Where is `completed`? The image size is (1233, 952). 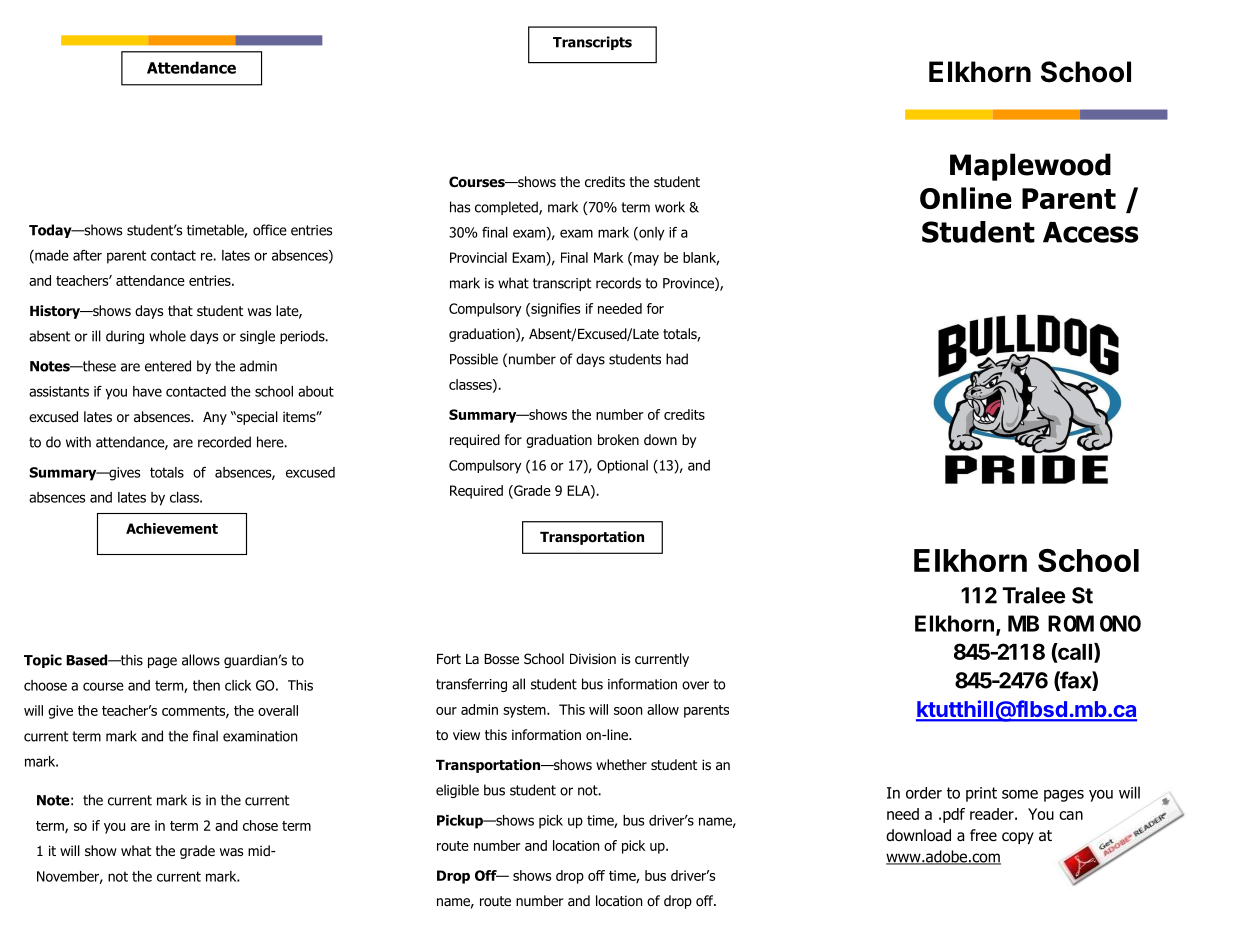
completed is located at coordinates (507, 208).
